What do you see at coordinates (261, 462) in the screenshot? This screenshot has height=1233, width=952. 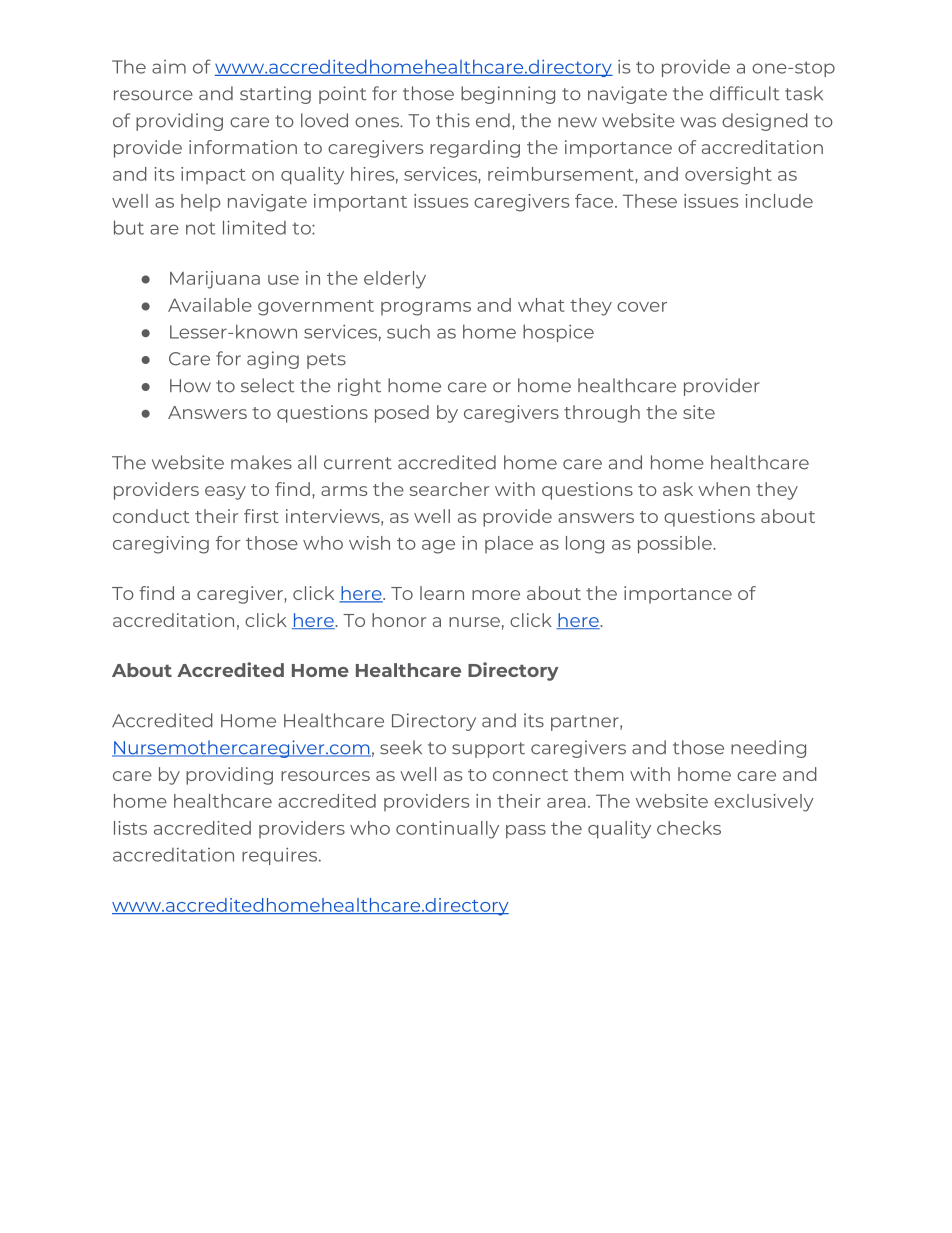 I see `makes` at bounding box center [261, 462].
